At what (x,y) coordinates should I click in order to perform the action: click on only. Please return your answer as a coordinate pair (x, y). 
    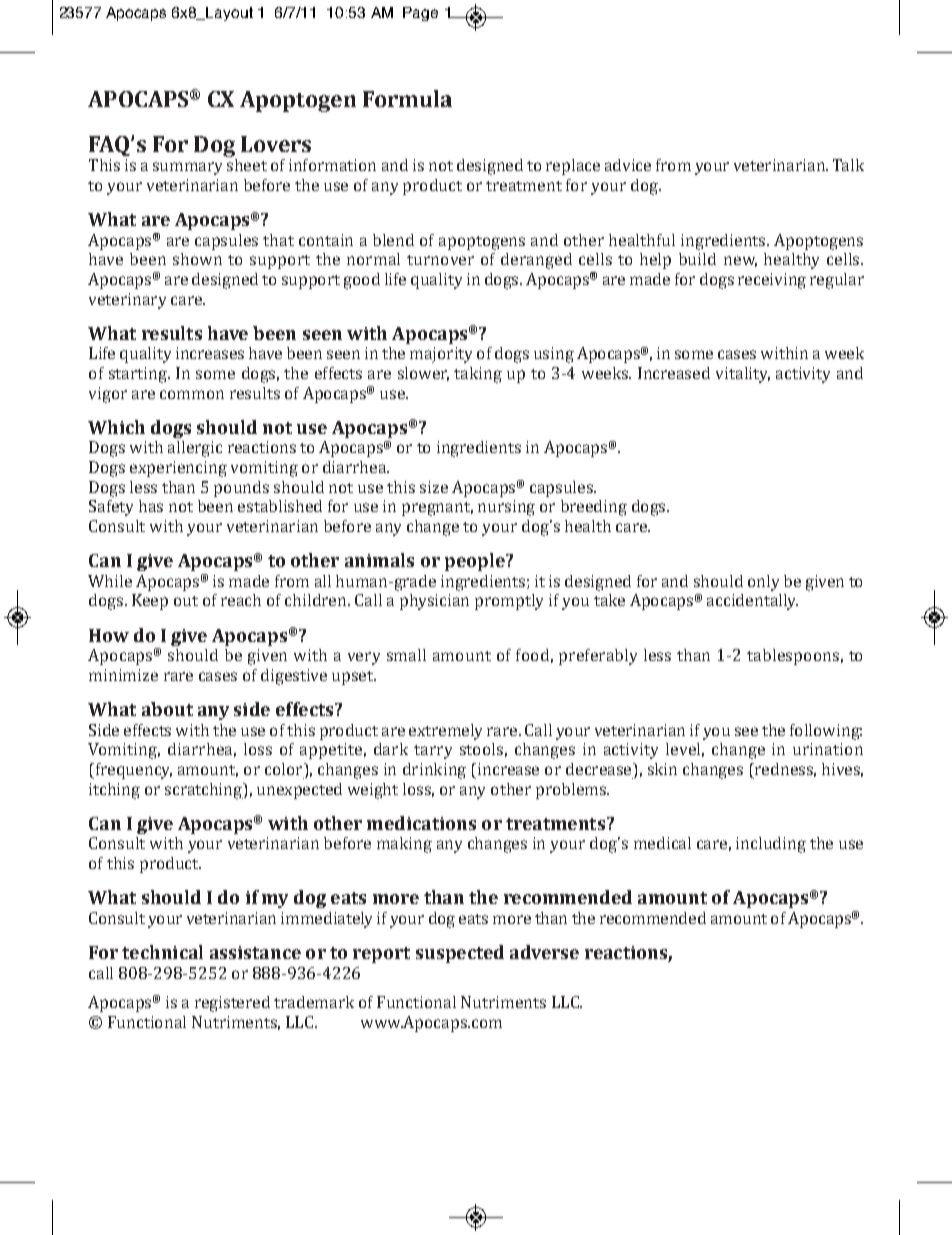
    Looking at the image, I should click on (763, 583).
